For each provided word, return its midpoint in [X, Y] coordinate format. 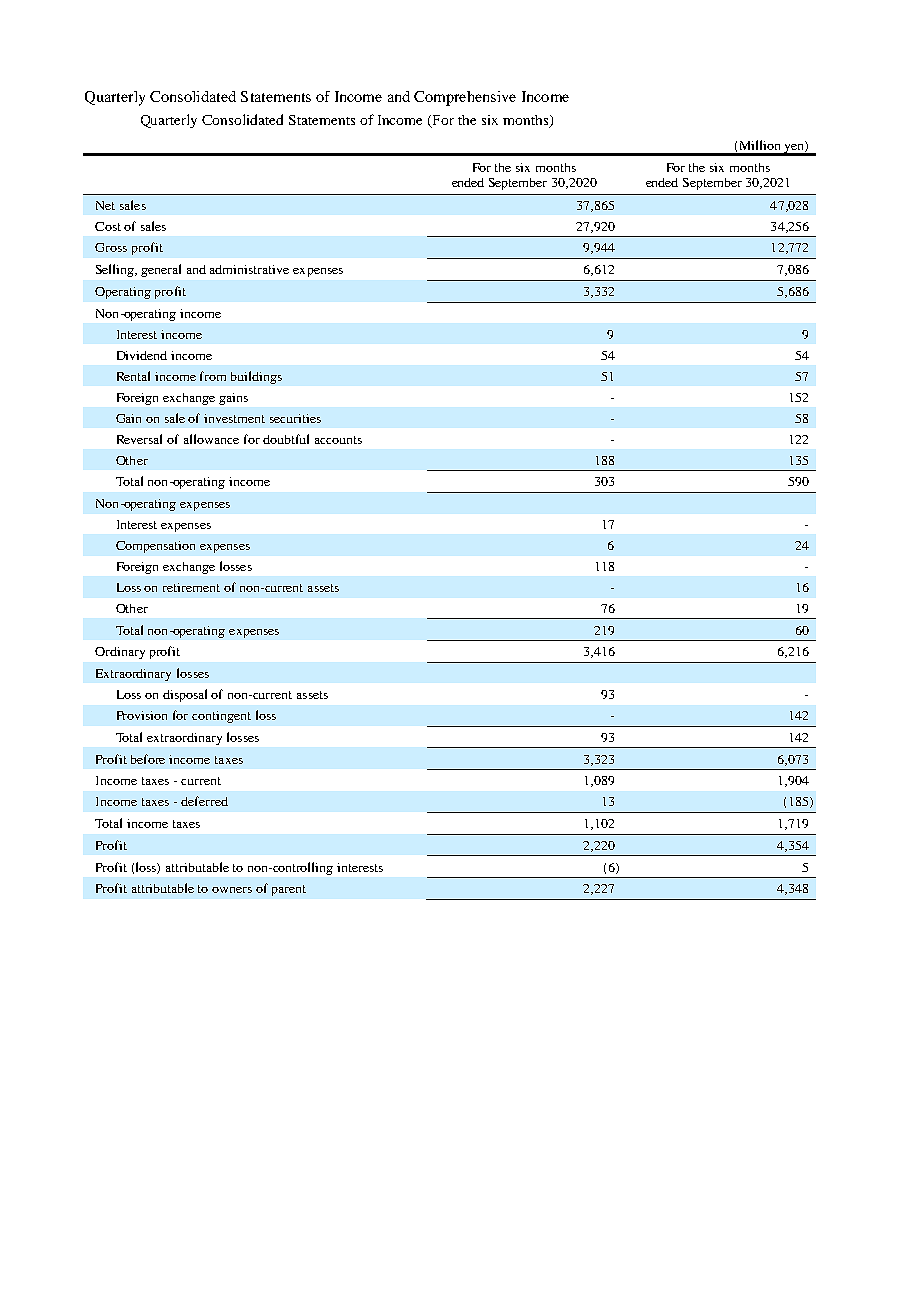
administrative [249, 269]
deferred [204, 801]
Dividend [142, 355]
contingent [221, 717]
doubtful [286, 439]
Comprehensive [465, 98]
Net [105, 205]
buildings [256, 377]
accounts [338, 440]
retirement [191, 587]
